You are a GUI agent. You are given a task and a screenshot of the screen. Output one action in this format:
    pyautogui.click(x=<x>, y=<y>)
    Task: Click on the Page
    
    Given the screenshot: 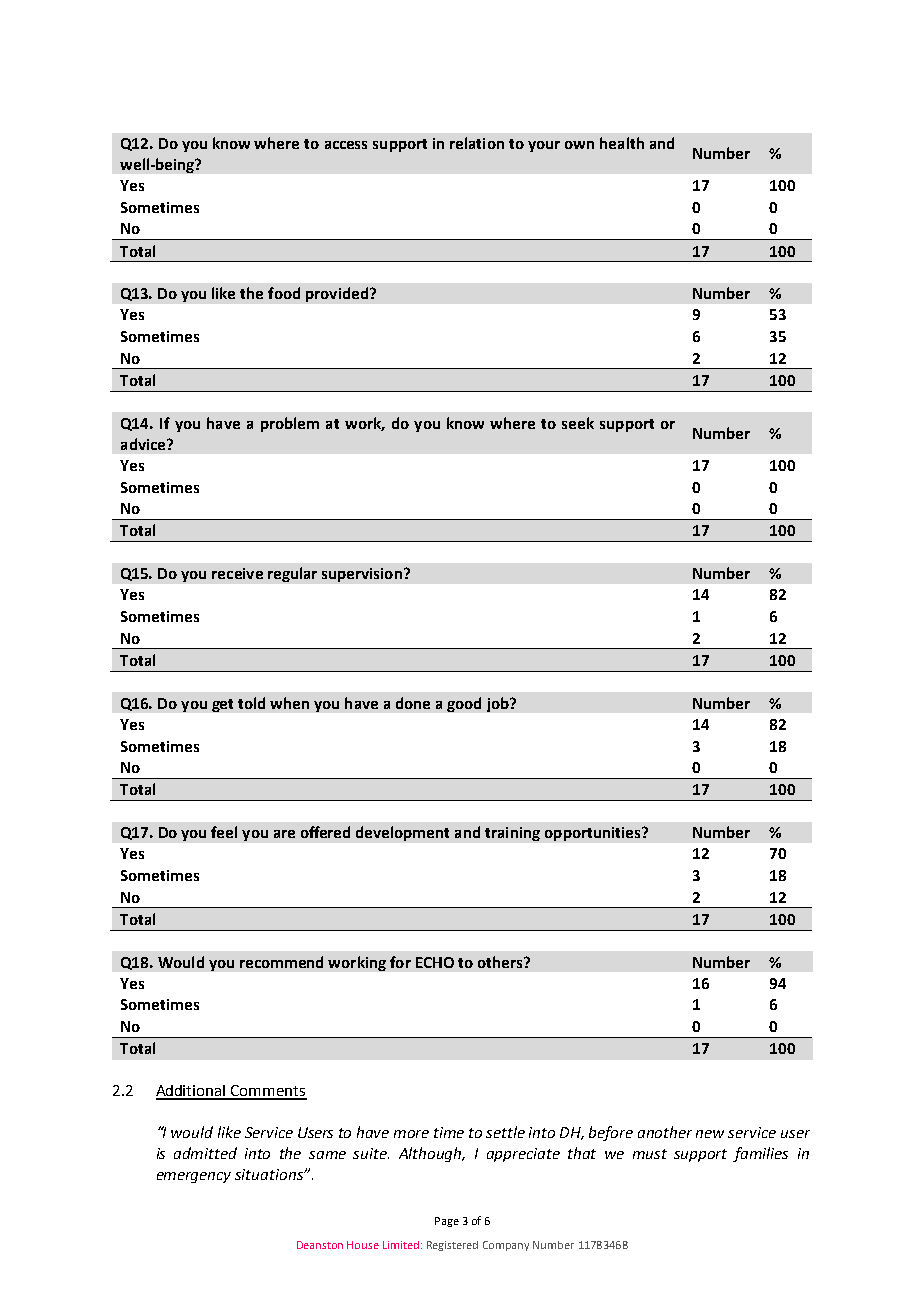 What is the action you would take?
    pyautogui.click(x=447, y=1222)
